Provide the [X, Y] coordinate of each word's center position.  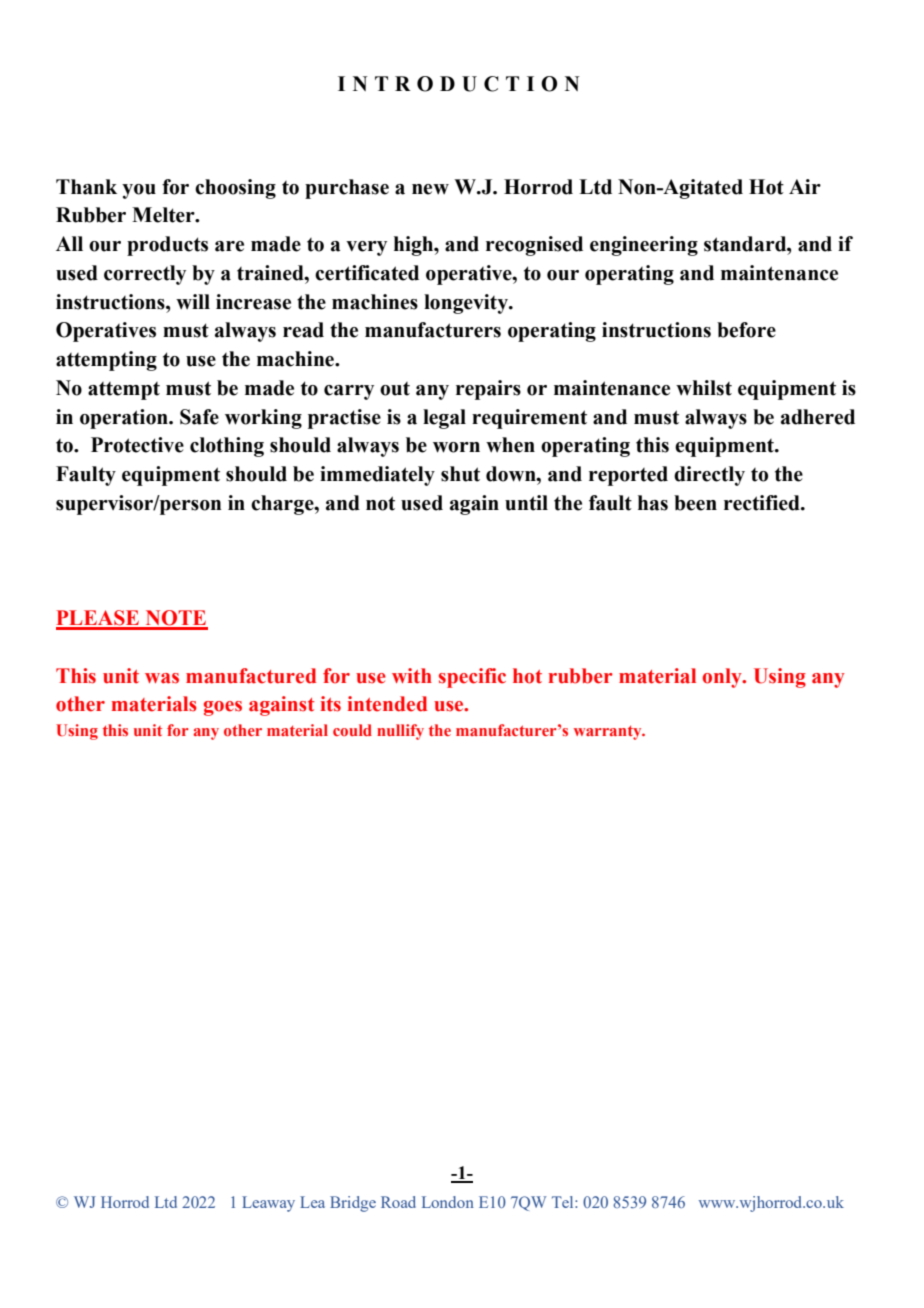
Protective [137, 445]
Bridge [353, 1204]
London [448, 1202]
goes [223, 708]
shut [460, 474]
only [723, 678]
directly [709, 476]
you [139, 191]
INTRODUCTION [459, 84]
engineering [644, 246]
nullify [400, 732]
